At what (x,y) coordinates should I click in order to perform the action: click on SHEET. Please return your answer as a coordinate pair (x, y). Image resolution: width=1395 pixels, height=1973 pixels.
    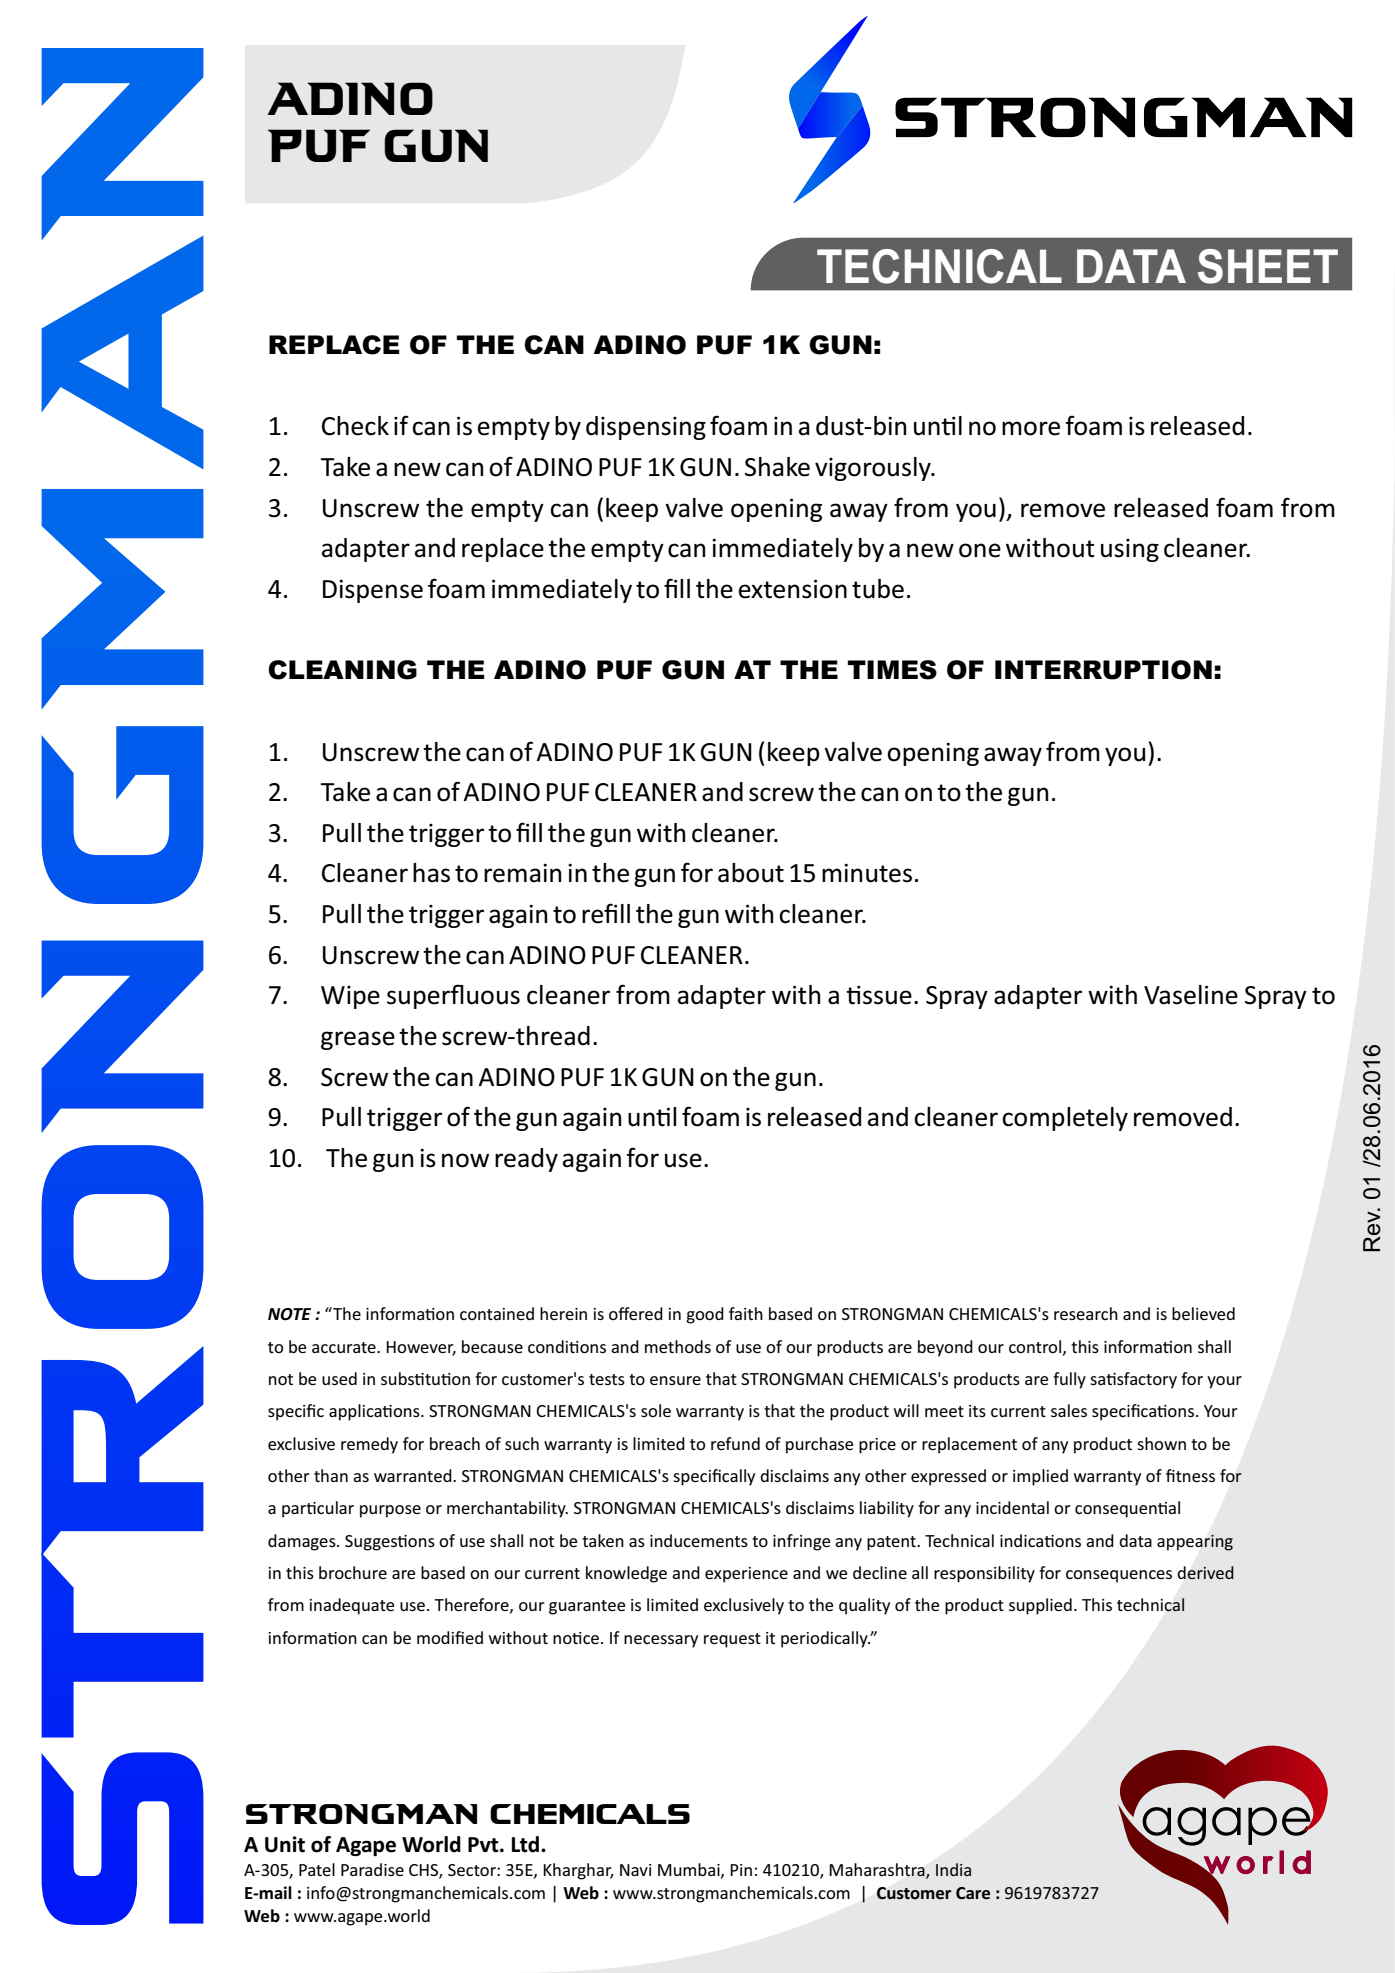
    Looking at the image, I should click on (1268, 266).
